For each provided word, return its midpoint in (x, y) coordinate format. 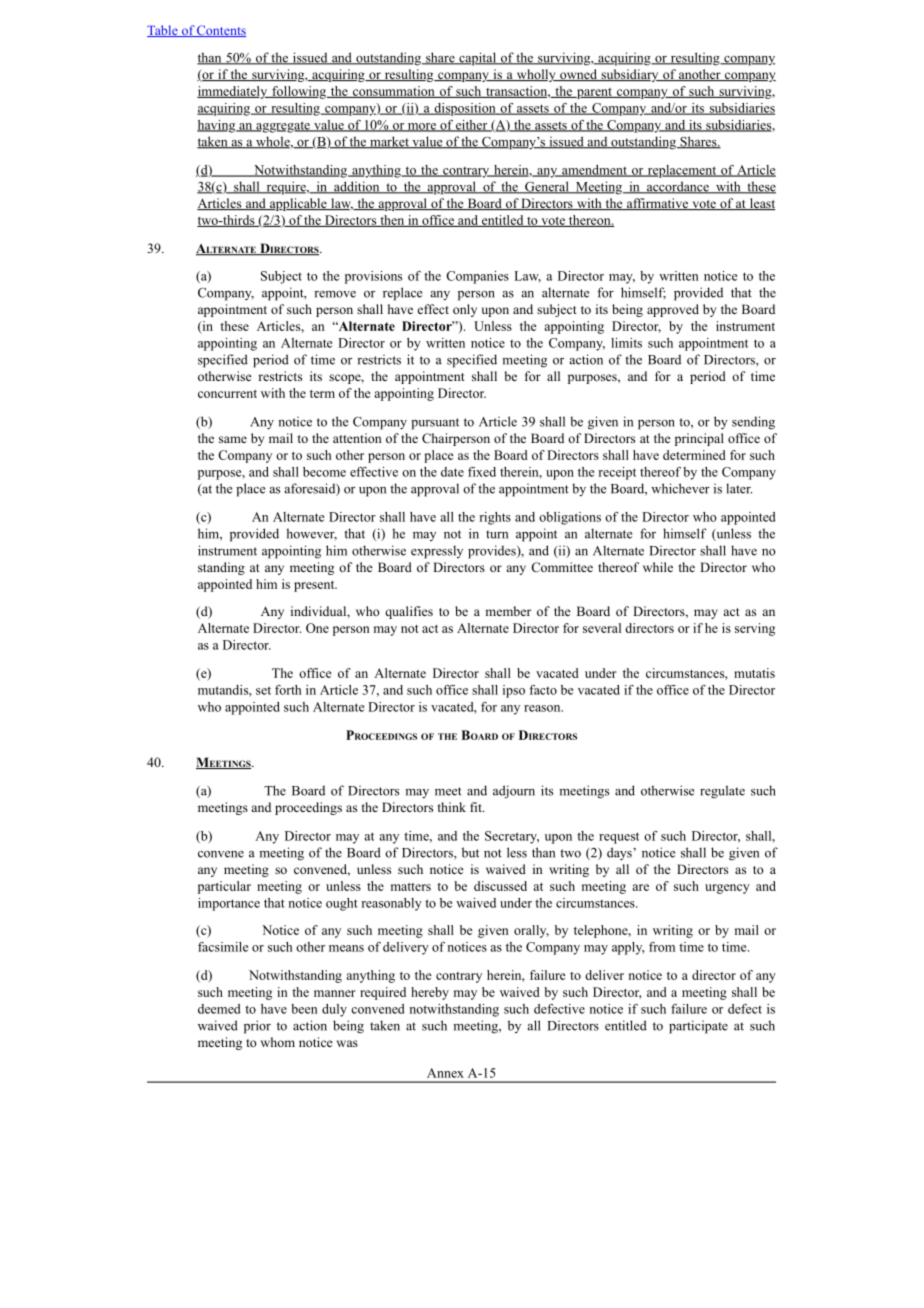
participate (698, 1027)
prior (257, 1027)
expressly (437, 552)
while (658, 567)
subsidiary (630, 75)
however (311, 534)
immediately (233, 92)
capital (477, 59)
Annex (445, 1073)
